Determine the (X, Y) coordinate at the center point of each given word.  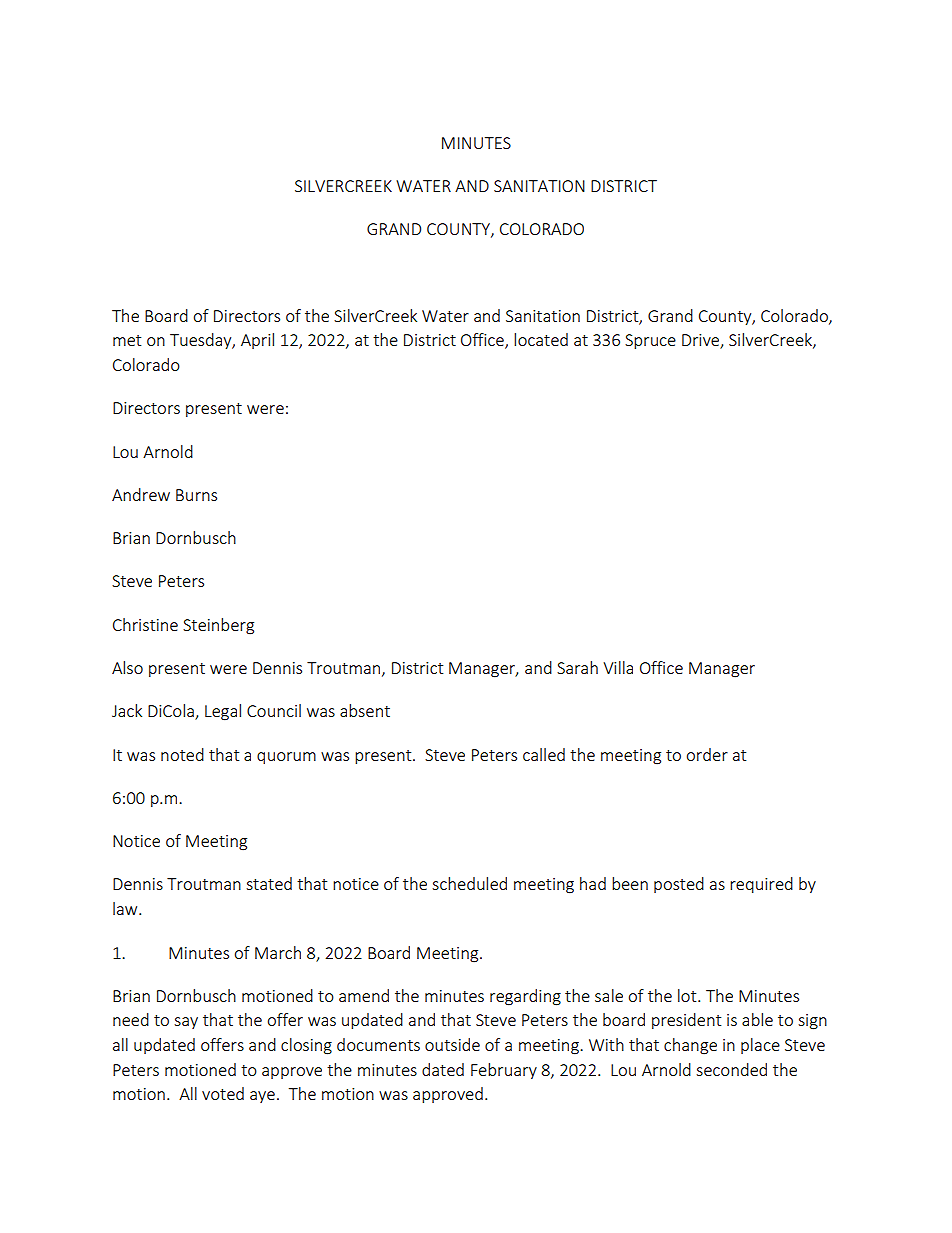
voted (223, 1093)
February (504, 1071)
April (257, 341)
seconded (731, 1069)
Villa (618, 667)
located (541, 339)
